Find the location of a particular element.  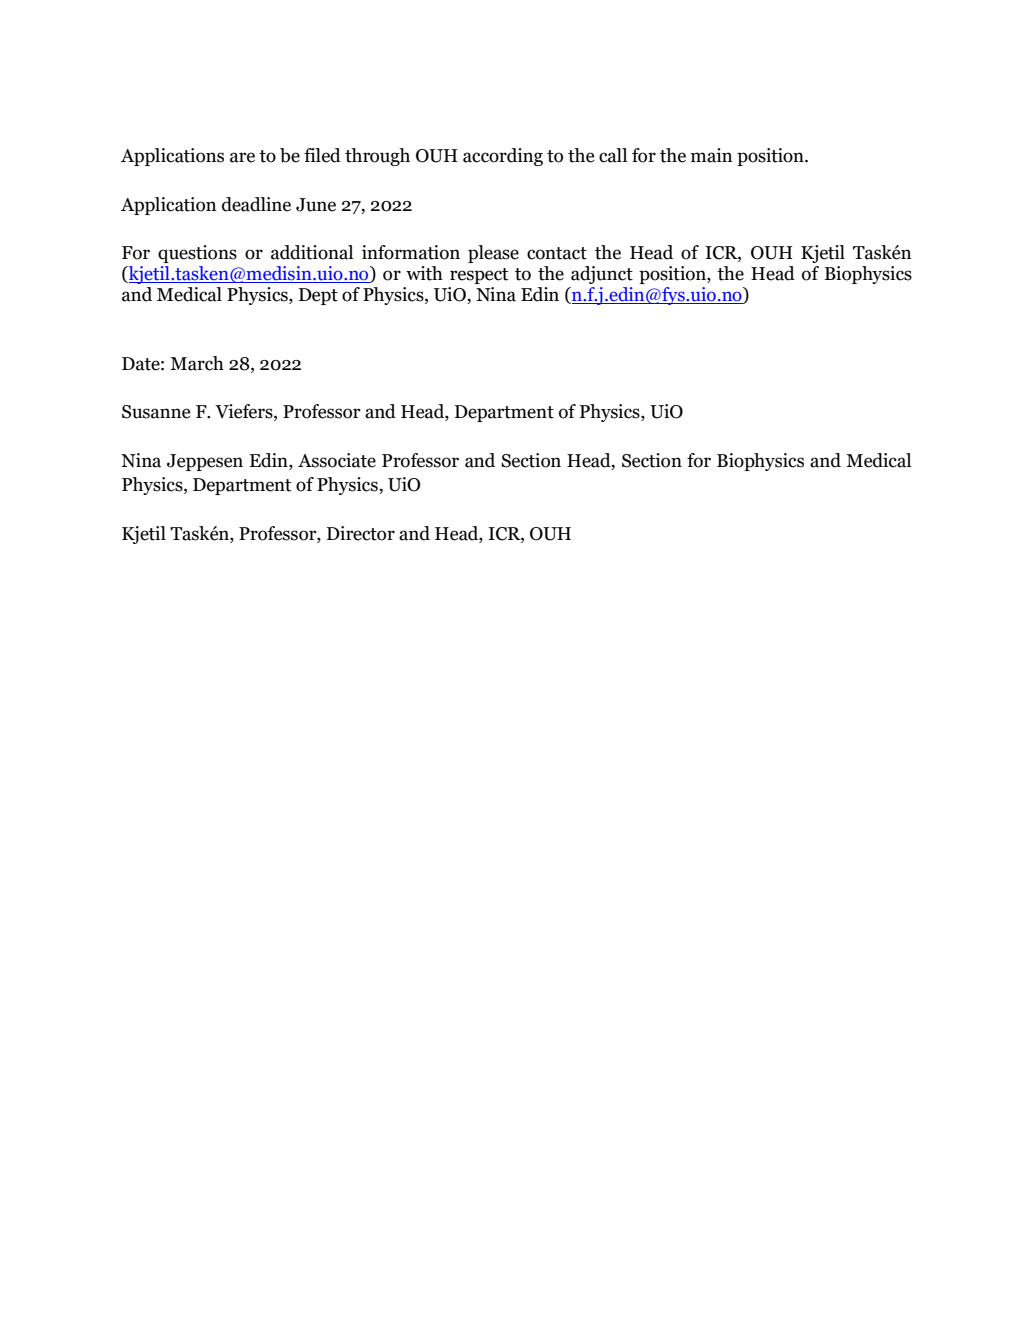

Associate is located at coordinates (337, 460).
